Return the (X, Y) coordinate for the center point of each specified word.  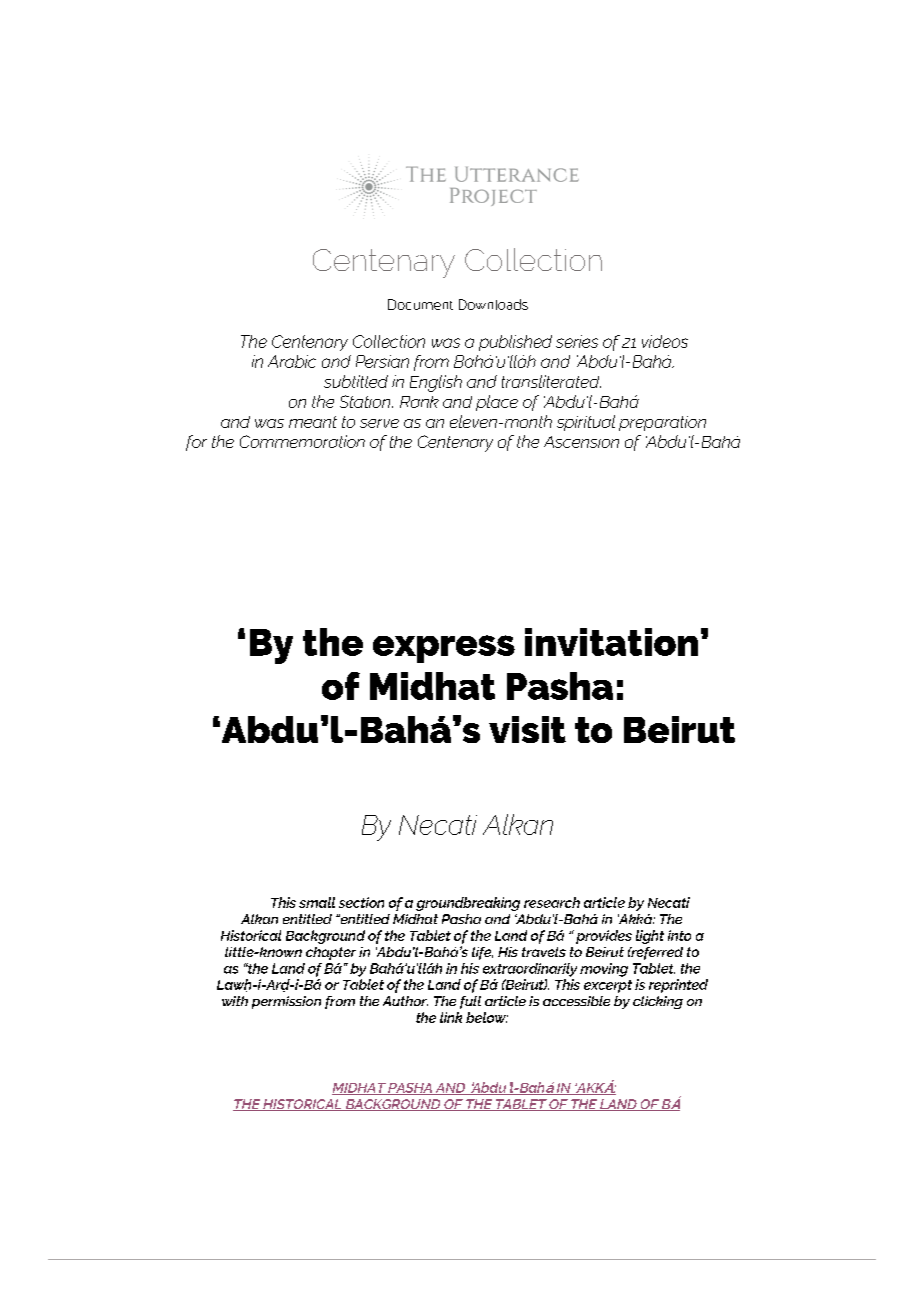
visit (527, 729)
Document (420, 304)
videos (665, 341)
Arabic (292, 361)
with (235, 1001)
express (444, 649)
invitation (611, 642)
